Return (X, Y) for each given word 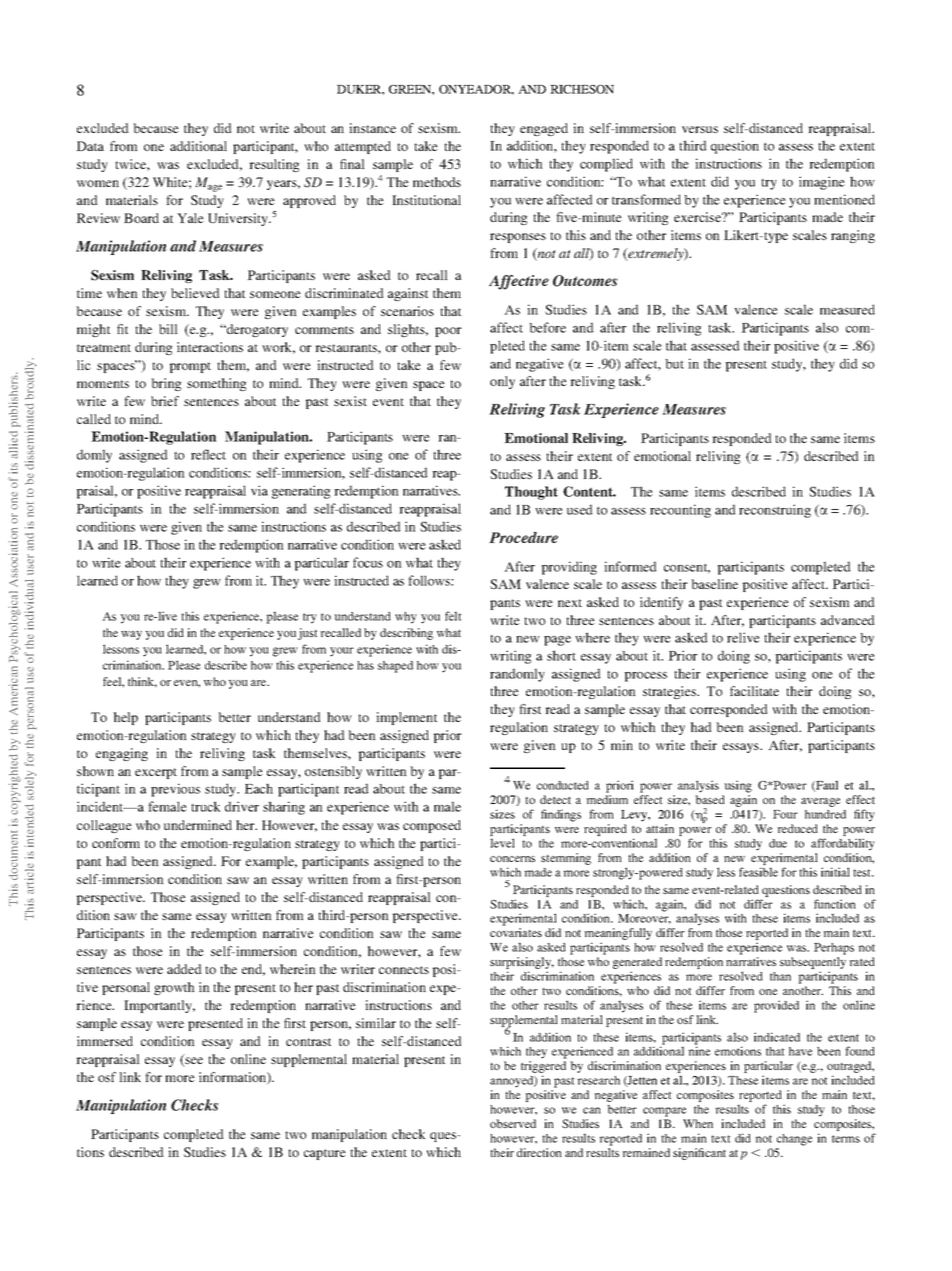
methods (437, 182)
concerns (512, 859)
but (675, 364)
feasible (758, 872)
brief (165, 401)
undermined (198, 825)
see (193, 1062)
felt (453, 616)
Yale (190, 218)
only (502, 382)
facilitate (754, 691)
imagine (822, 183)
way (131, 635)
